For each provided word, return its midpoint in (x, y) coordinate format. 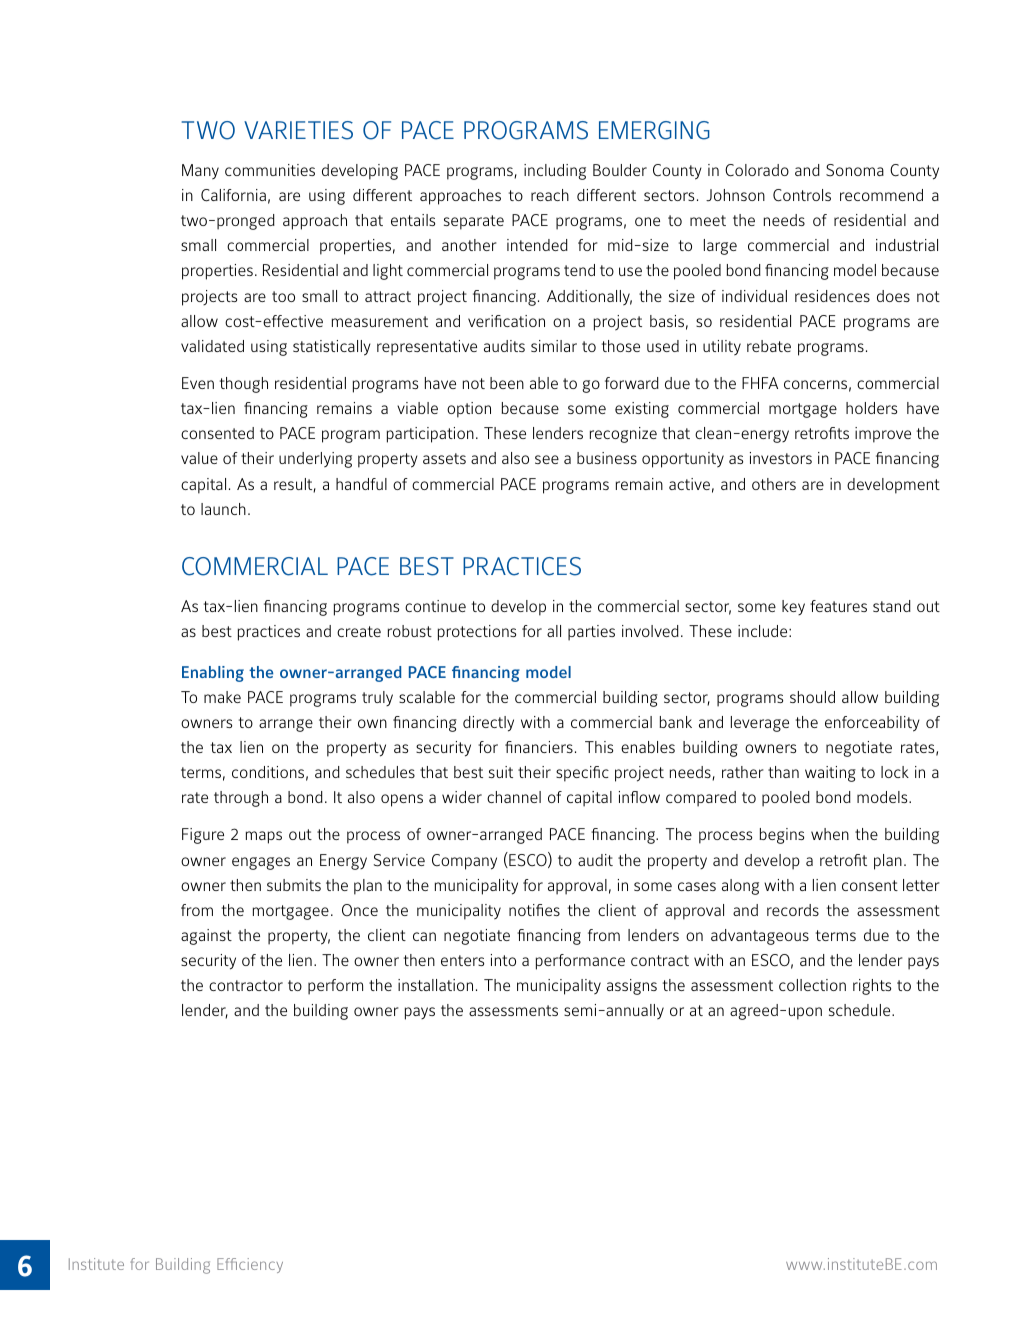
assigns (632, 987)
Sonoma (855, 170)
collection (812, 985)
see (547, 459)
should (812, 697)
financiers (539, 747)
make (222, 697)
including (555, 172)
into (503, 960)
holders (871, 408)
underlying (315, 460)
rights (872, 987)
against (206, 937)
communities (270, 170)
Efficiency (250, 1265)
